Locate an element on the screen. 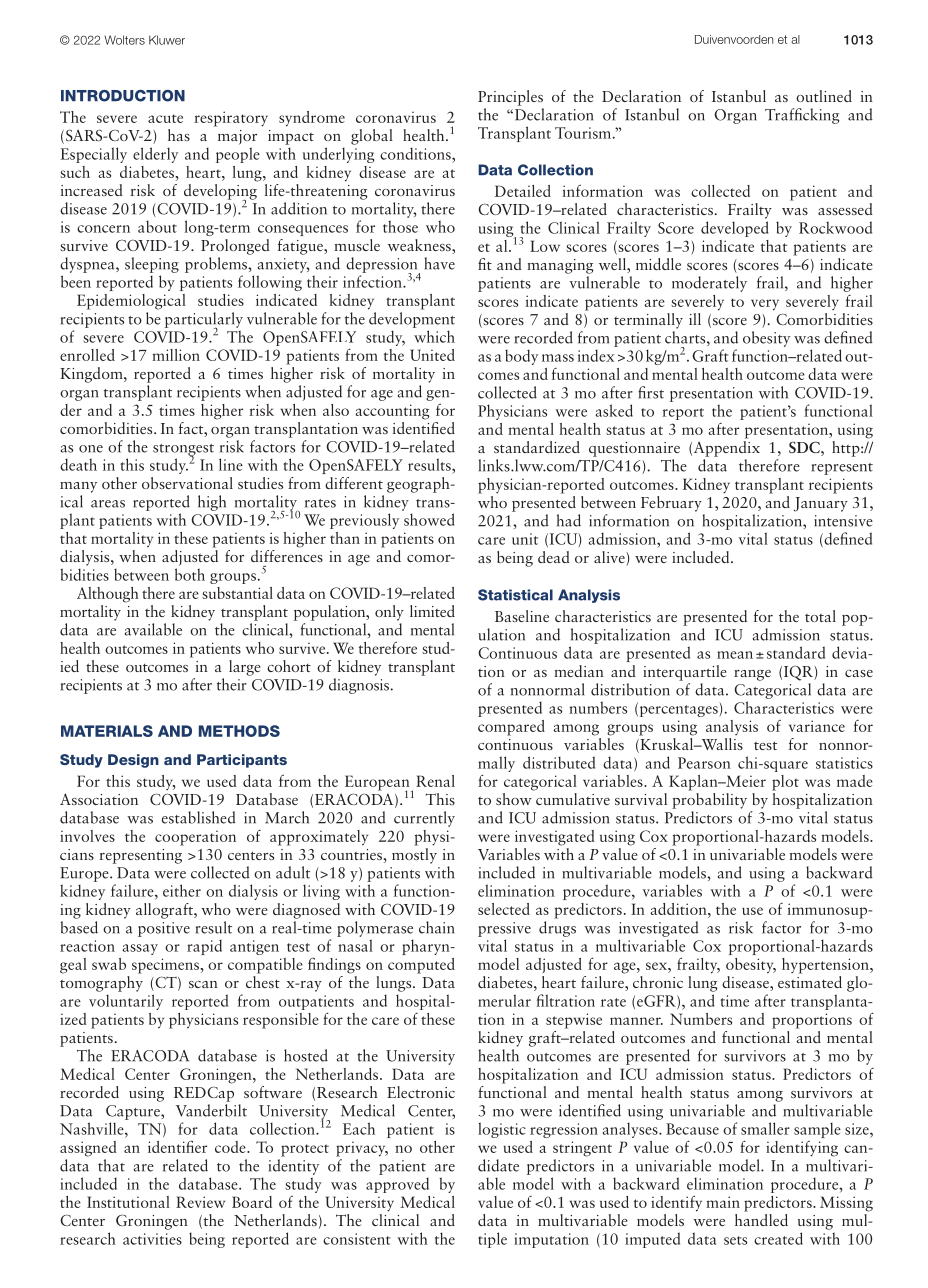 This screenshot has width=928, height=1288. Kluwer is located at coordinates (167, 40).
